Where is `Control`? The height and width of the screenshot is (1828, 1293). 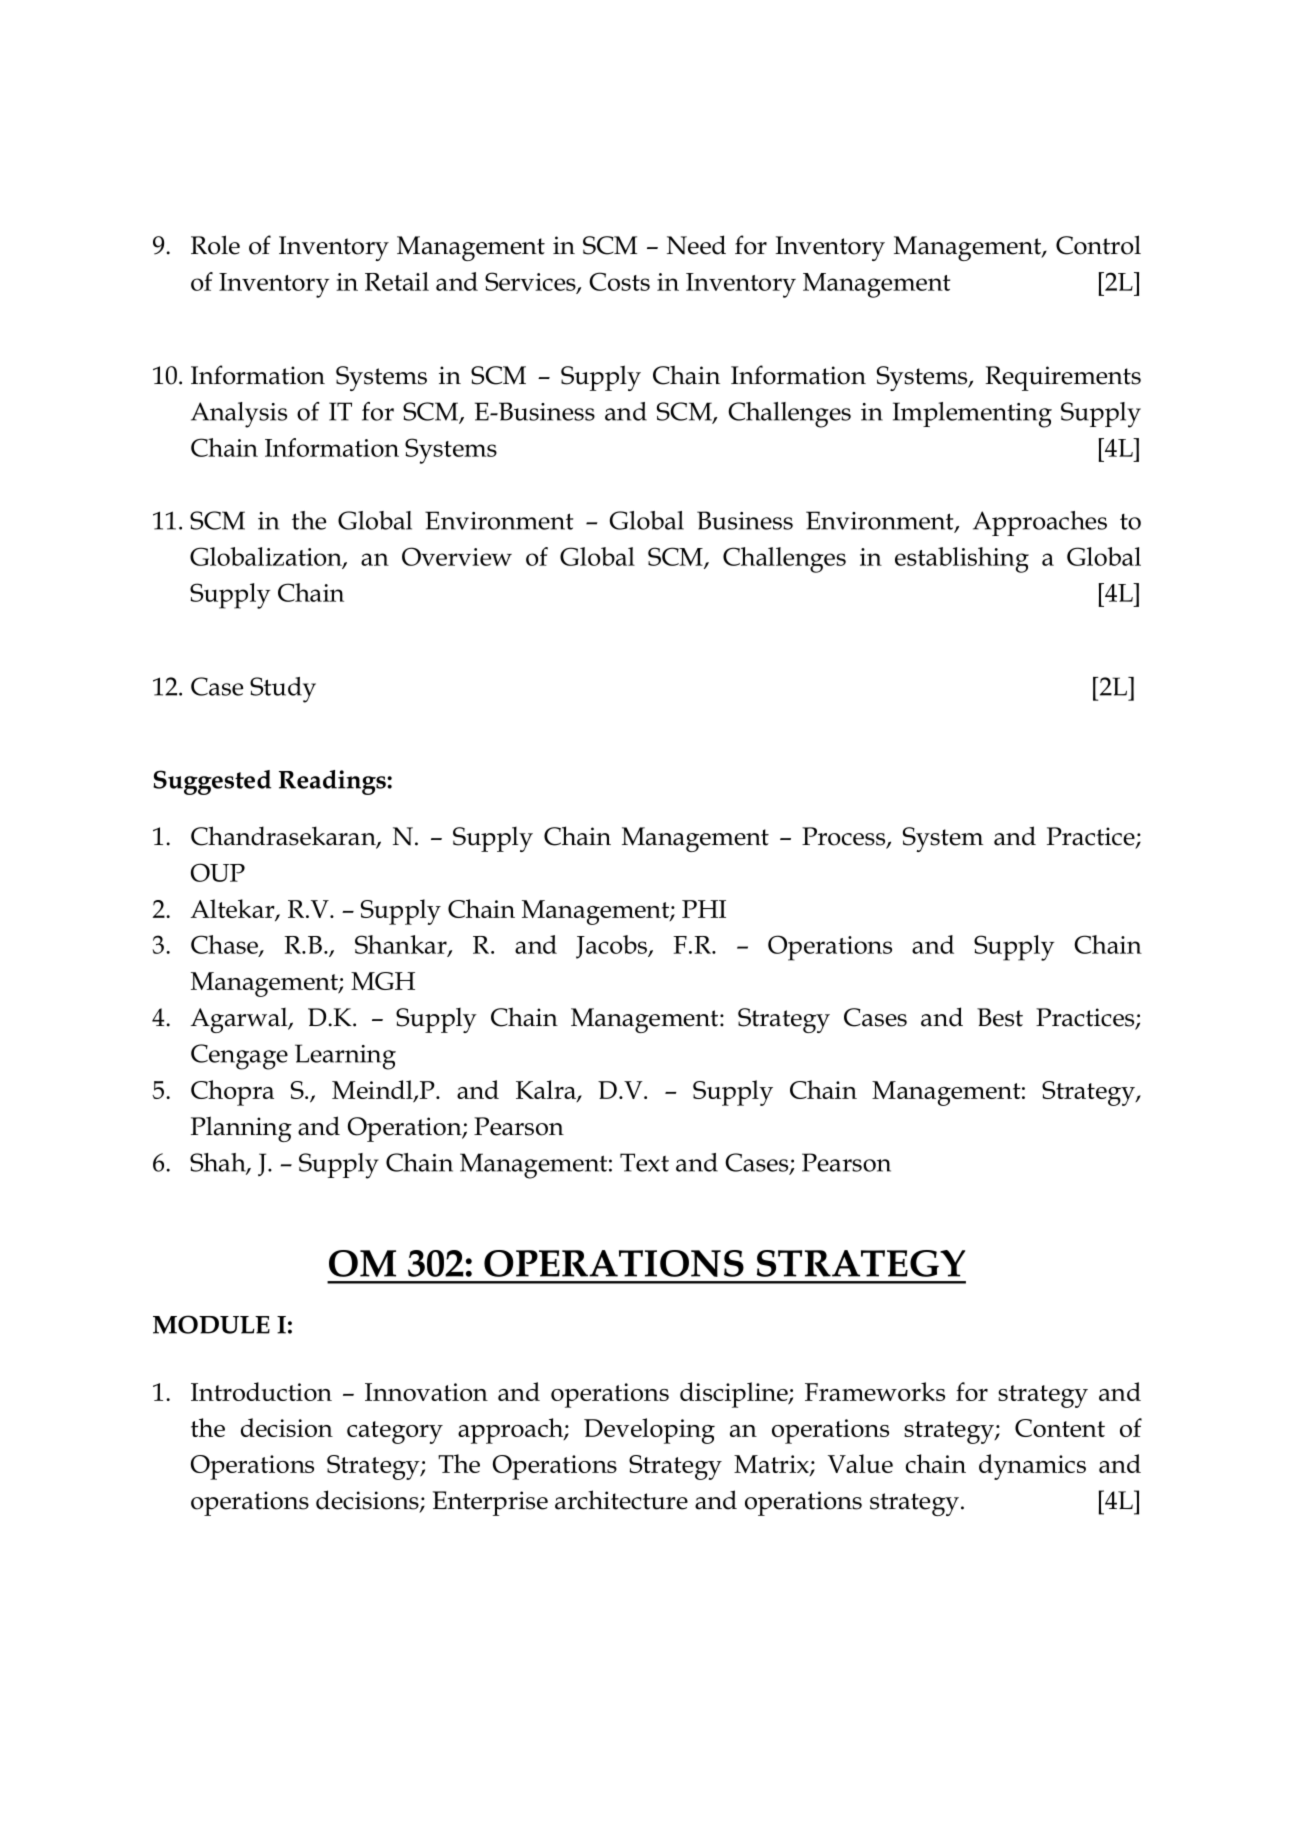
Control is located at coordinates (1098, 245).
